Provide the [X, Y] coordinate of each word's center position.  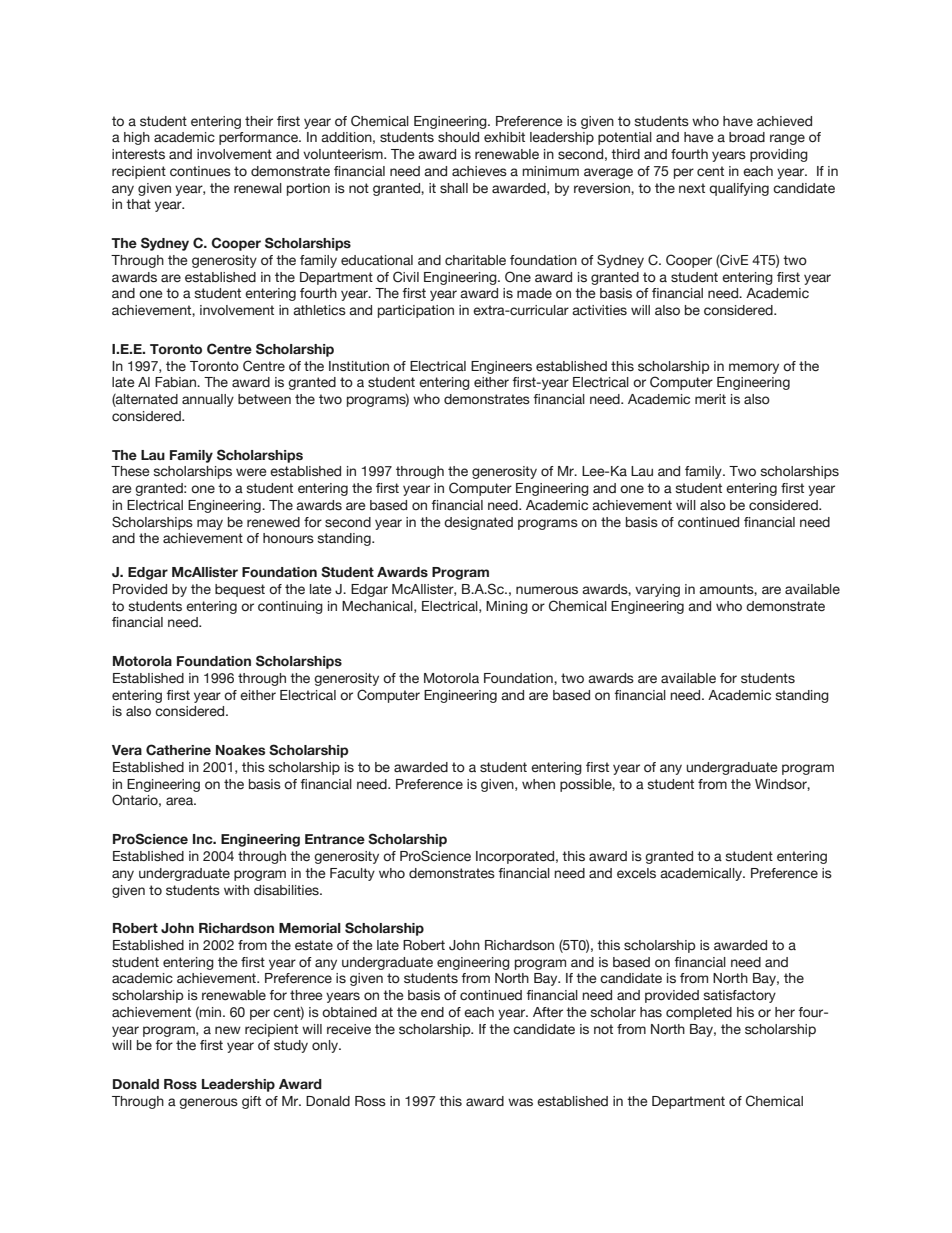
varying [657, 590]
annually [208, 400]
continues [200, 171]
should [458, 137]
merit [710, 399]
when [538, 784]
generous [208, 1103]
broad [747, 137]
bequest [240, 590]
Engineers [501, 367]
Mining [507, 607]
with [236, 890]
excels [636, 873]
